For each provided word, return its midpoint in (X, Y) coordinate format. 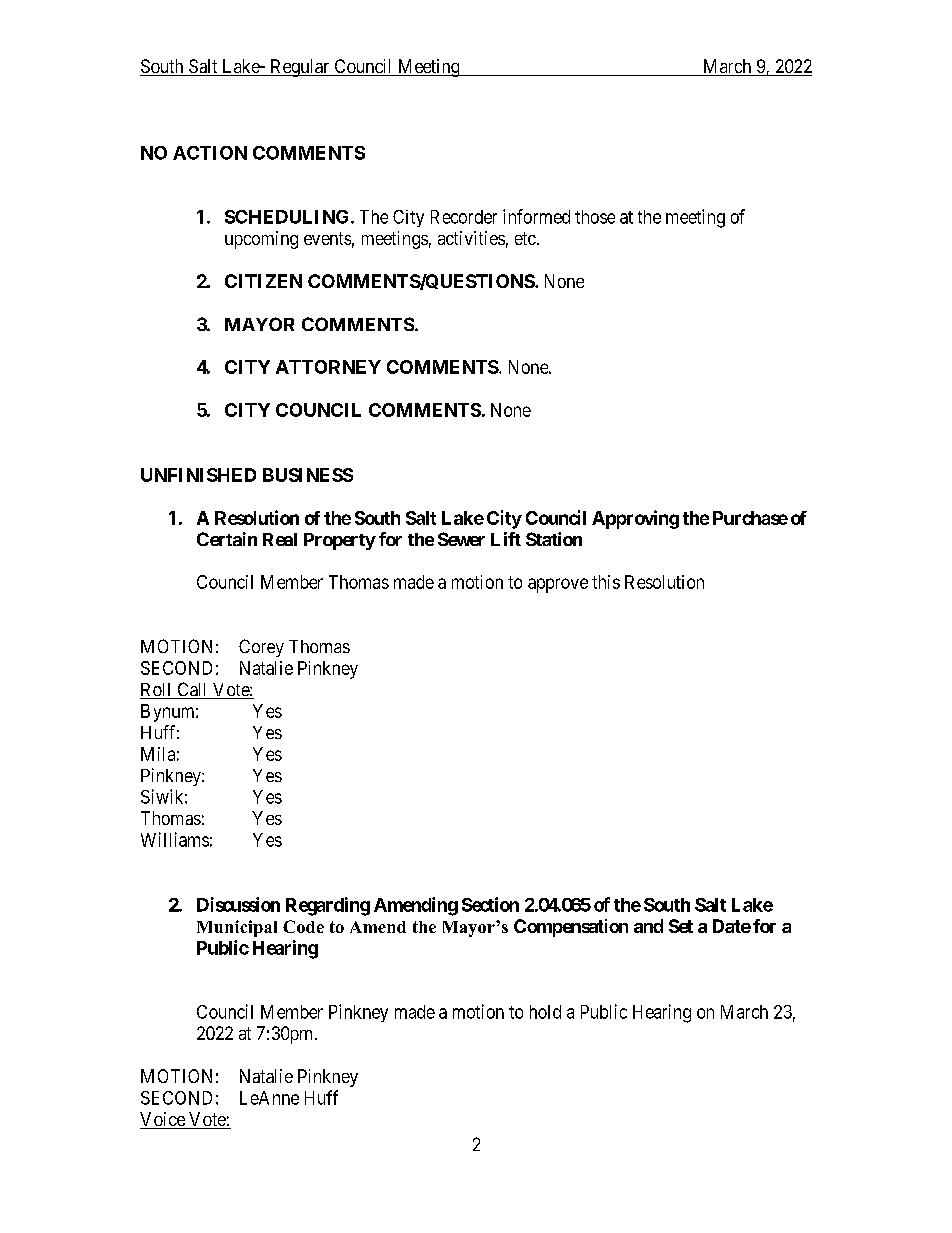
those (595, 217)
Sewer (461, 539)
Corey (261, 648)
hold (545, 1012)
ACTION (210, 153)
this (606, 582)
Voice (163, 1120)
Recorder (464, 217)
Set (681, 926)
